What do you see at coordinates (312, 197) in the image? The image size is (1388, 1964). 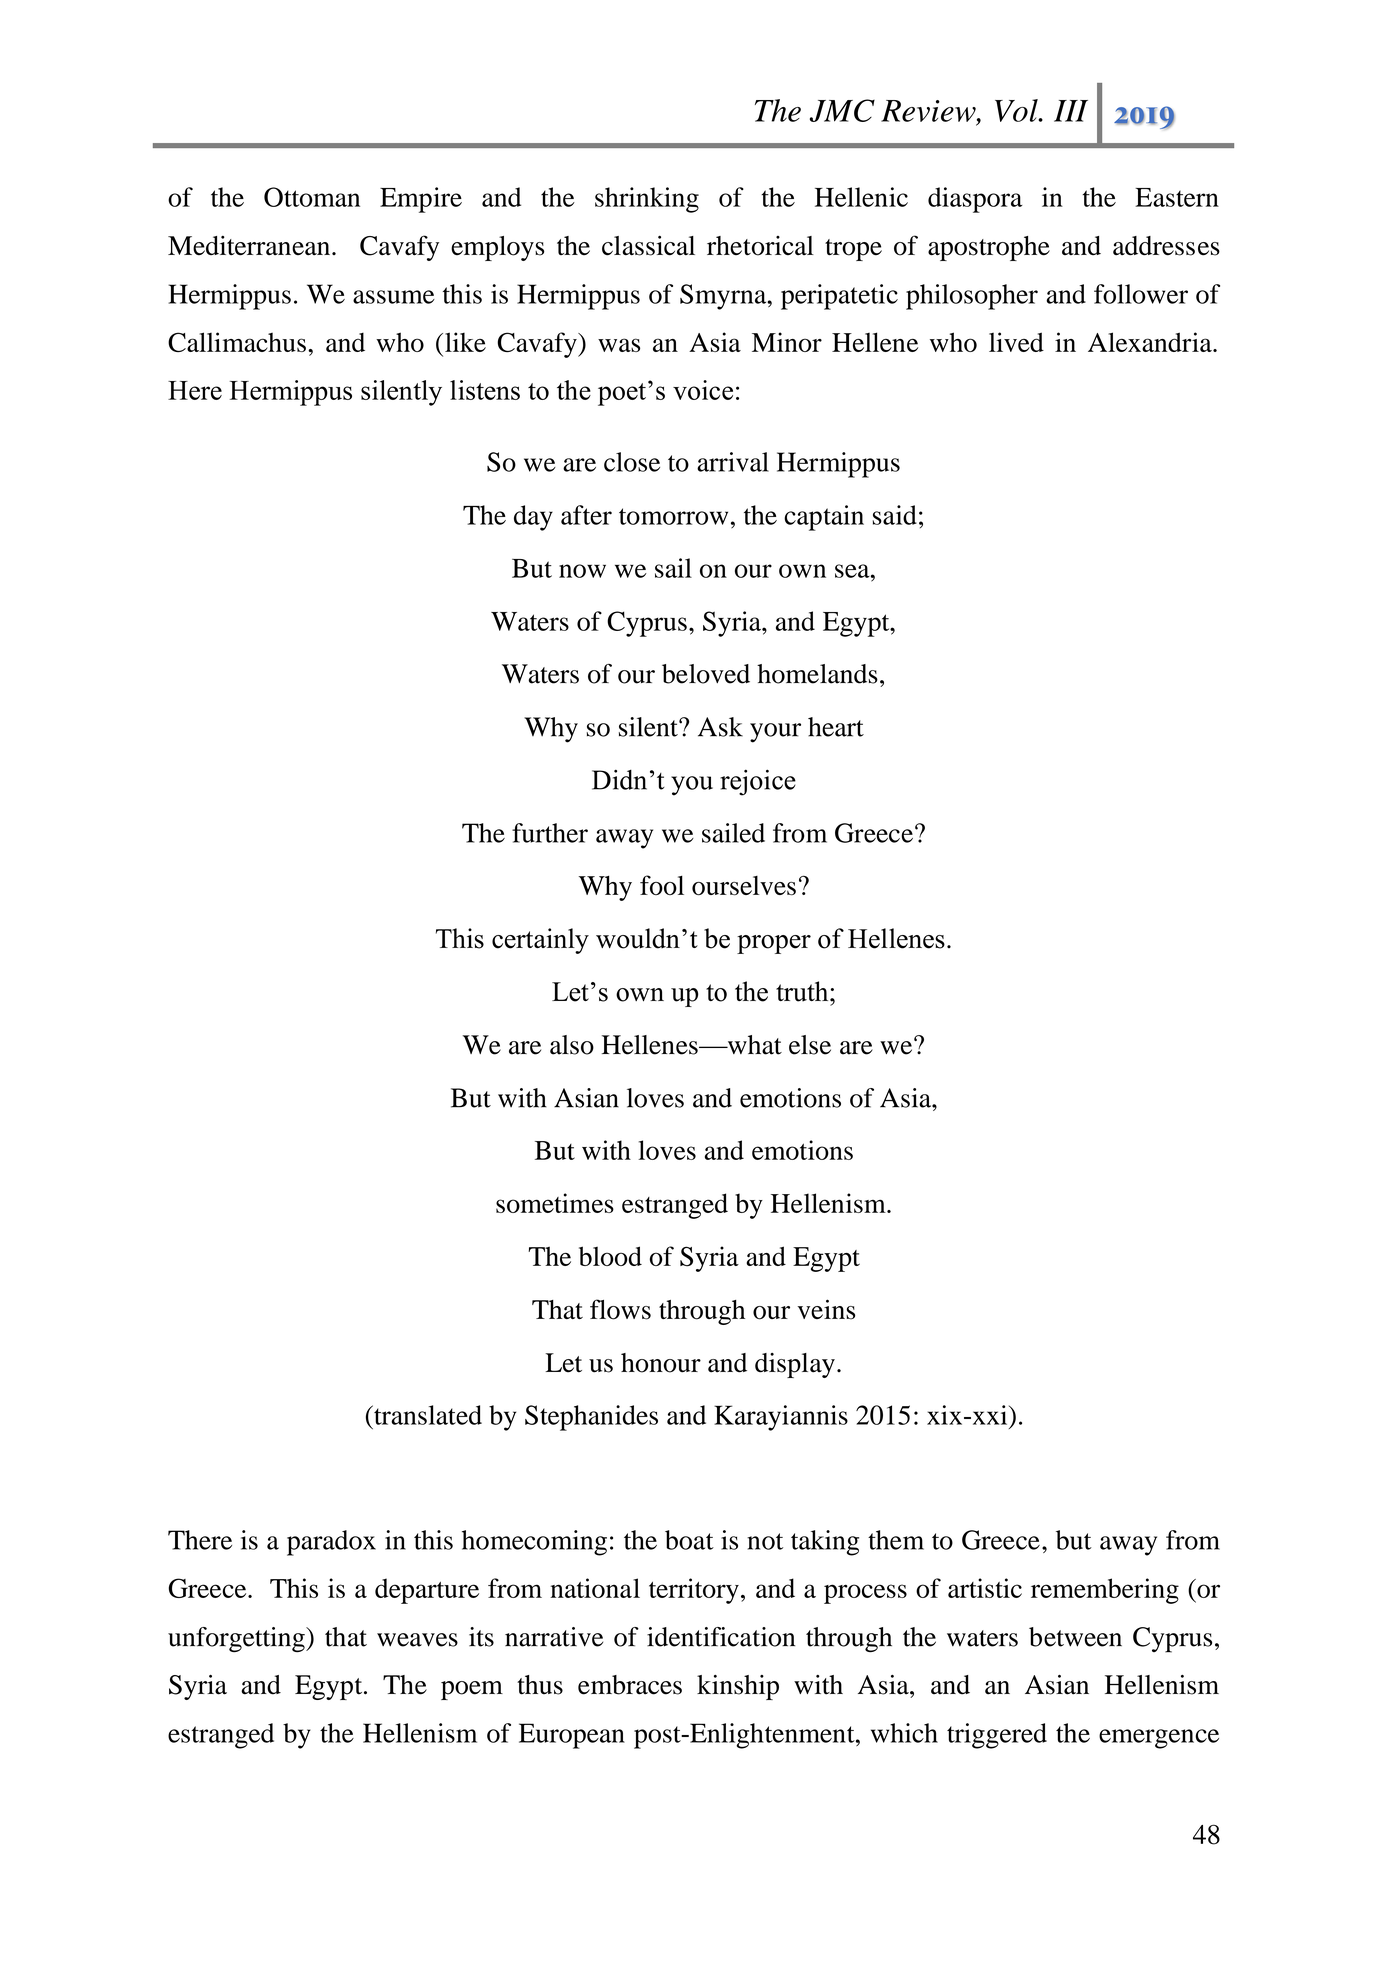 I see `Ottoman` at bounding box center [312, 197].
